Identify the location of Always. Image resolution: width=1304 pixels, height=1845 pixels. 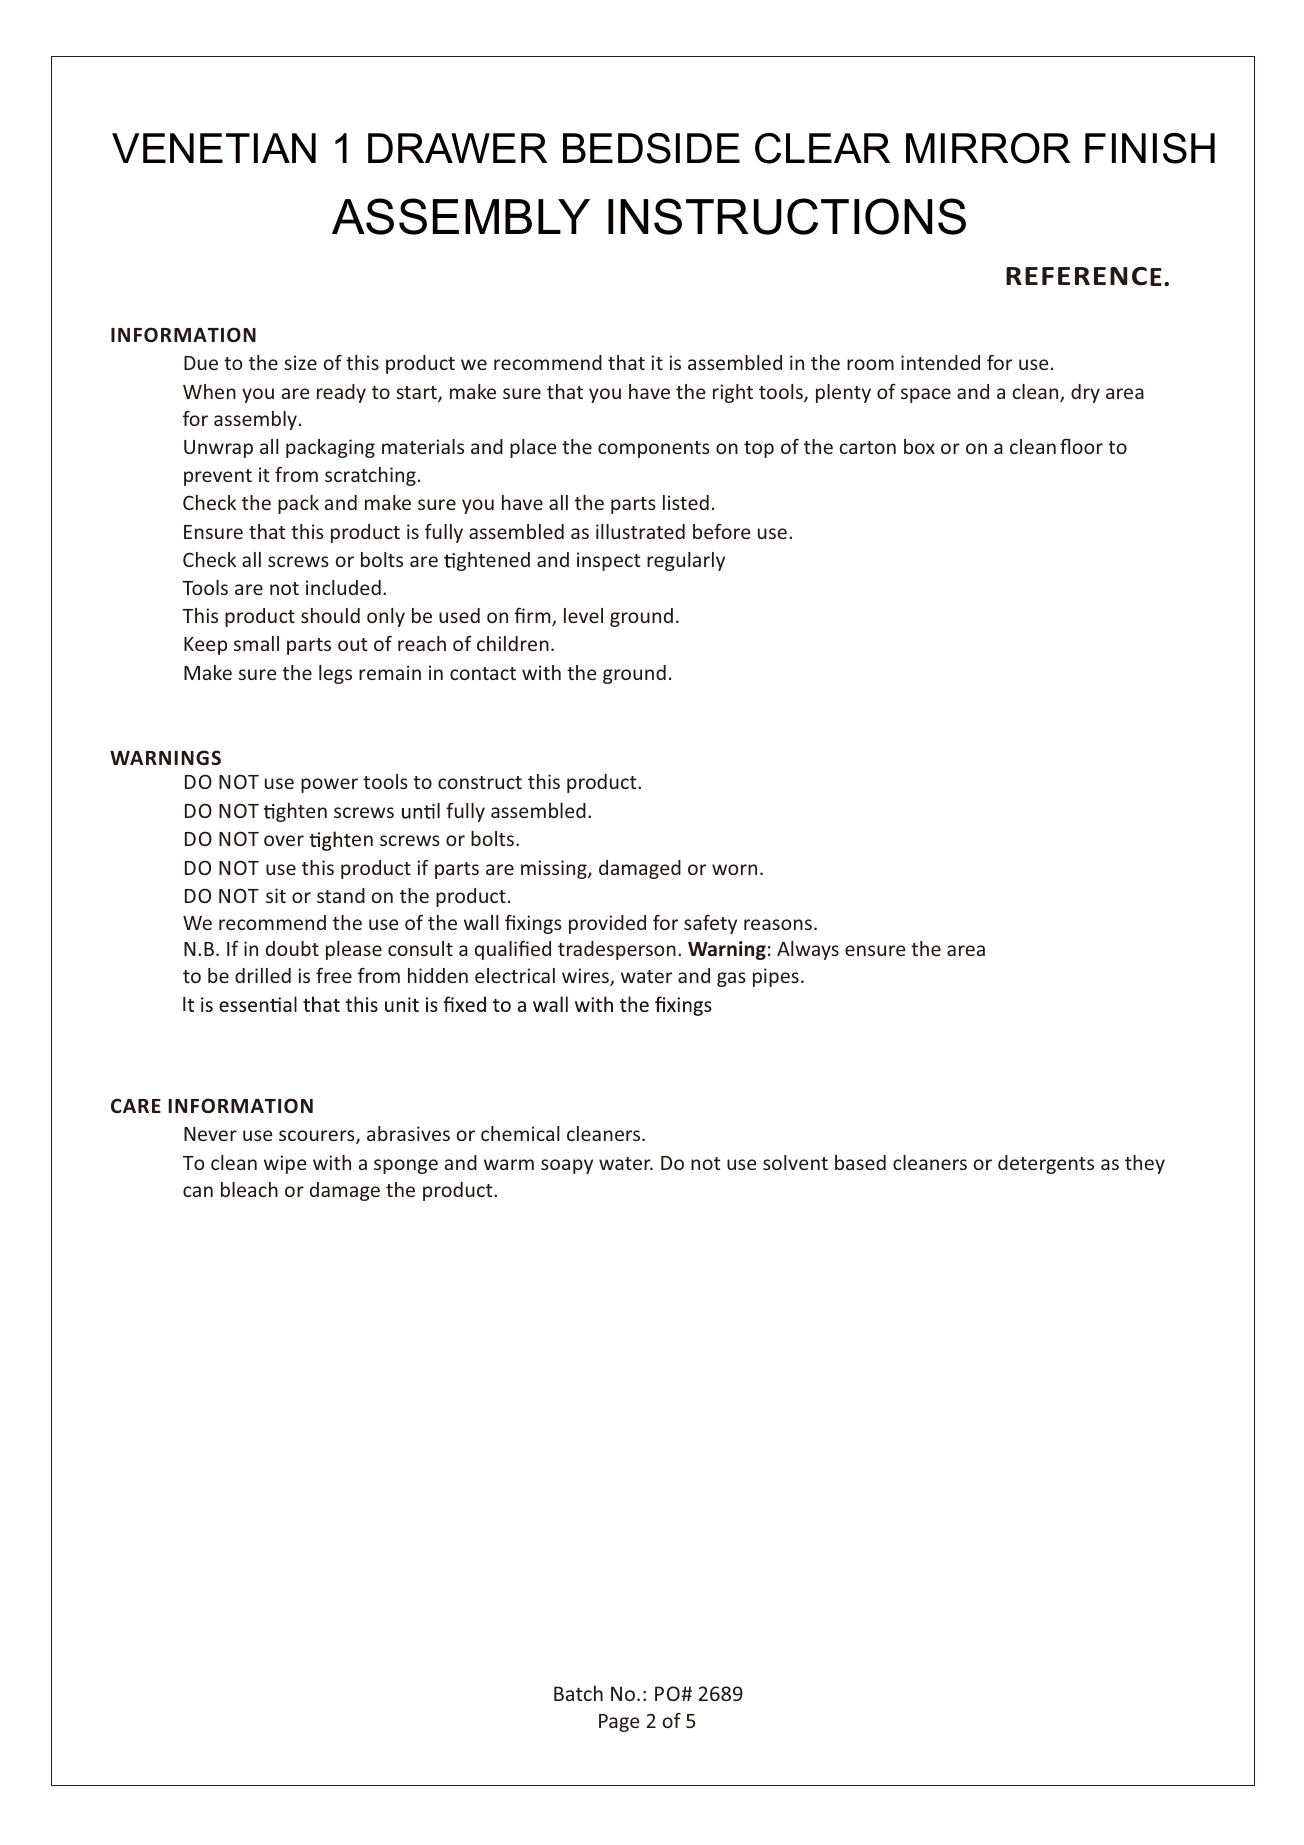
(808, 950).
